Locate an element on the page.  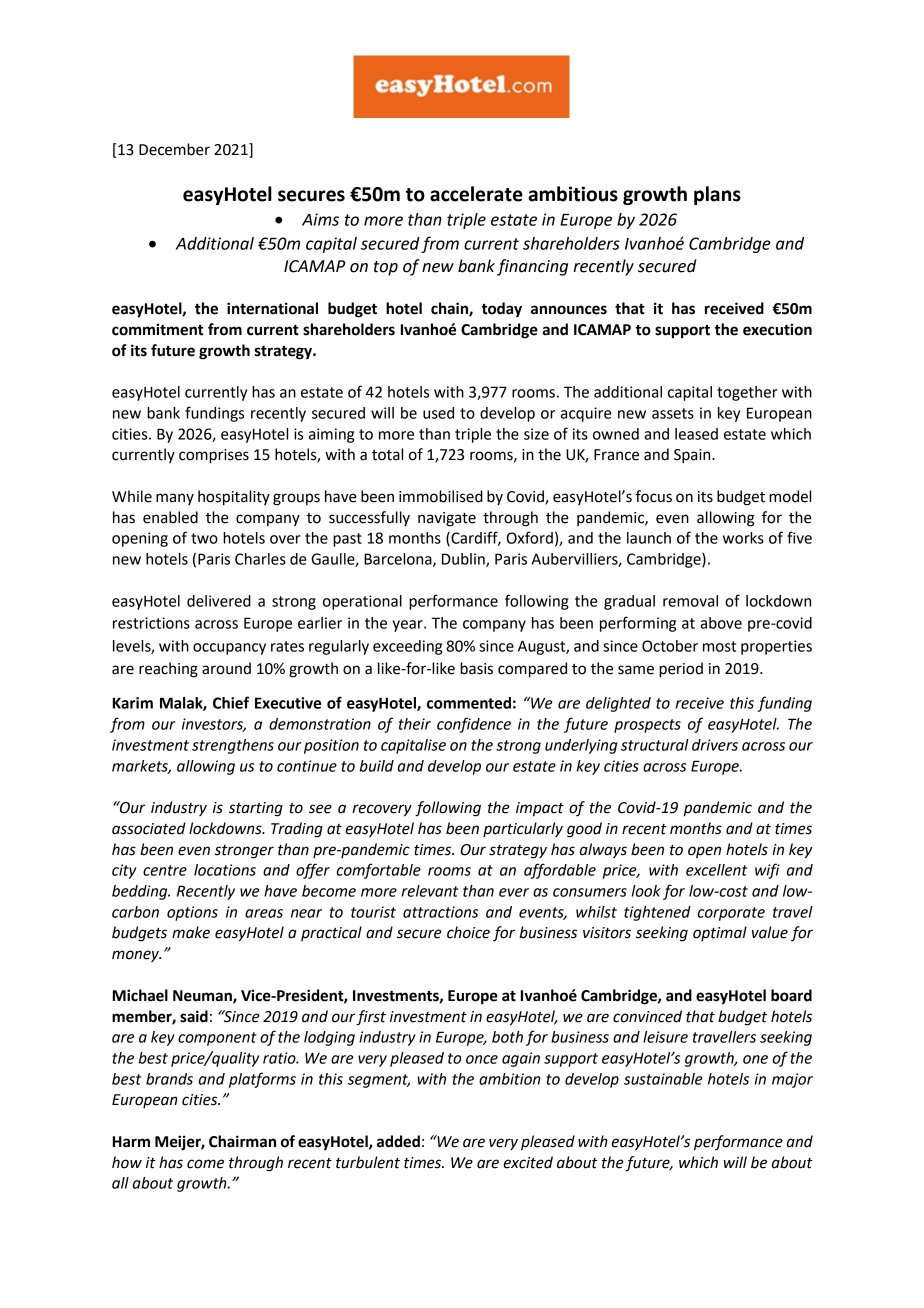
occupancy is located at coordinates (229, 649).
